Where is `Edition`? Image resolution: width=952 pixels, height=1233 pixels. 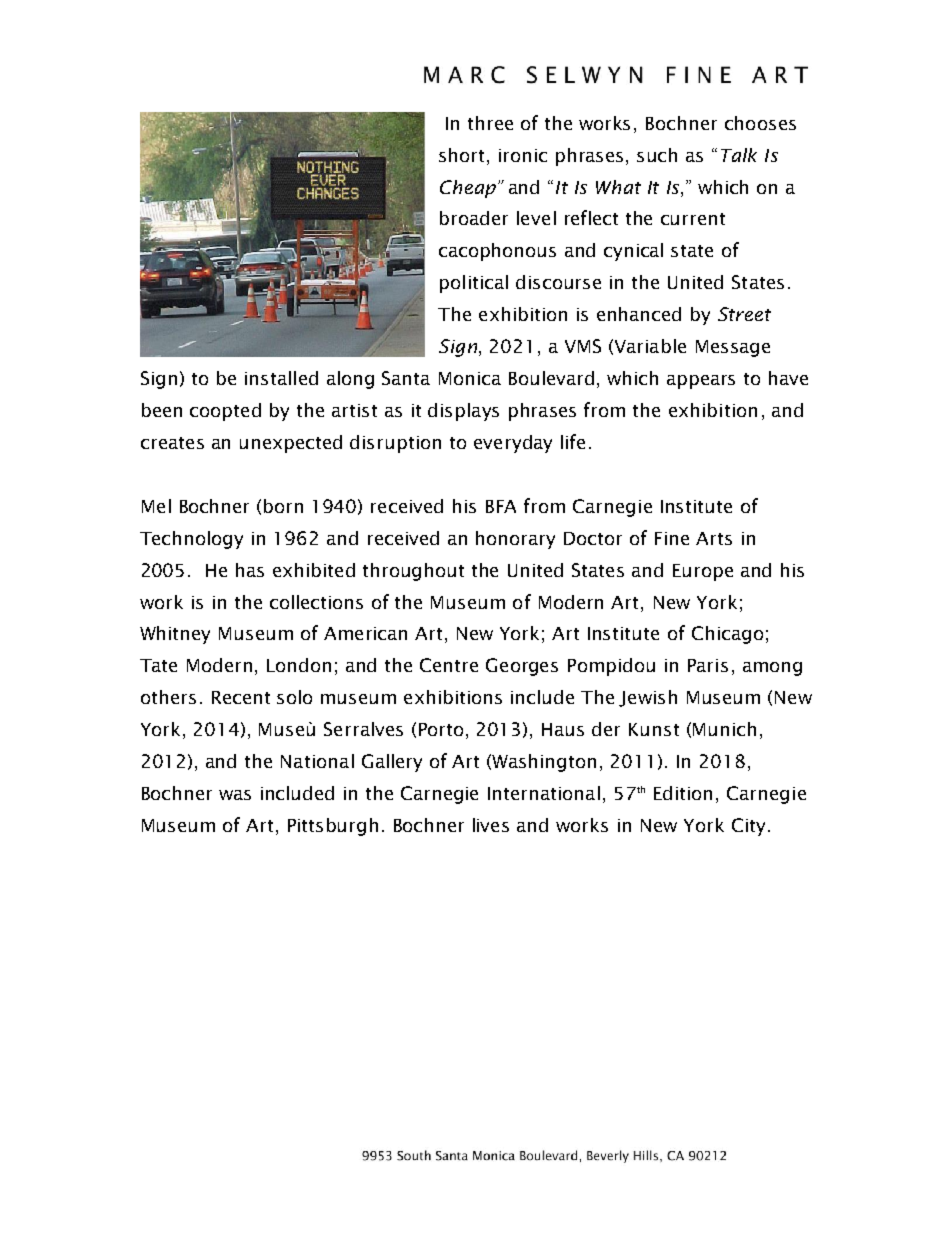
Edition is located at coordinates (683, 793).
